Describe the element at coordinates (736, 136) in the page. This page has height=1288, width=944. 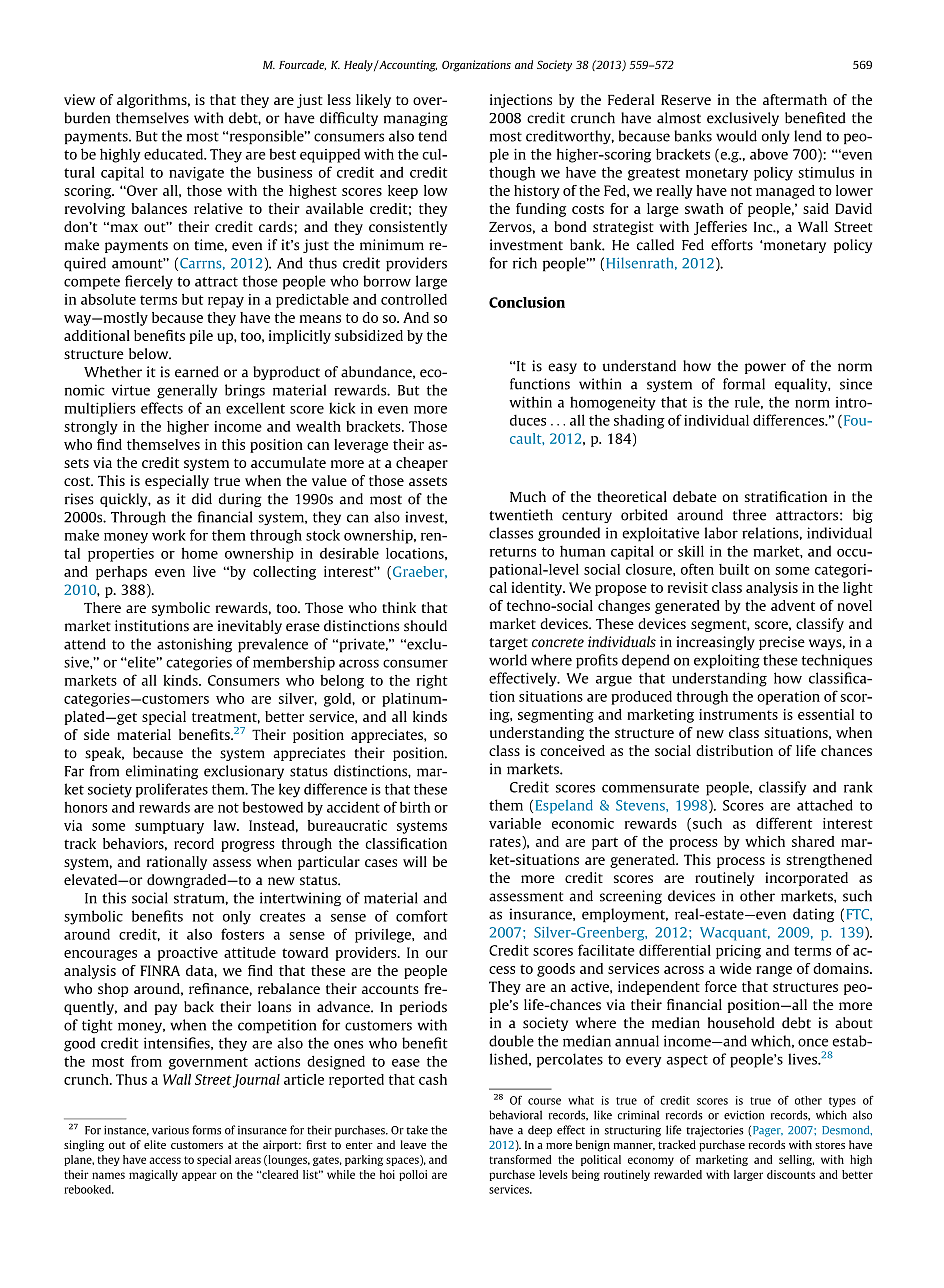
I see `would` at that location.
